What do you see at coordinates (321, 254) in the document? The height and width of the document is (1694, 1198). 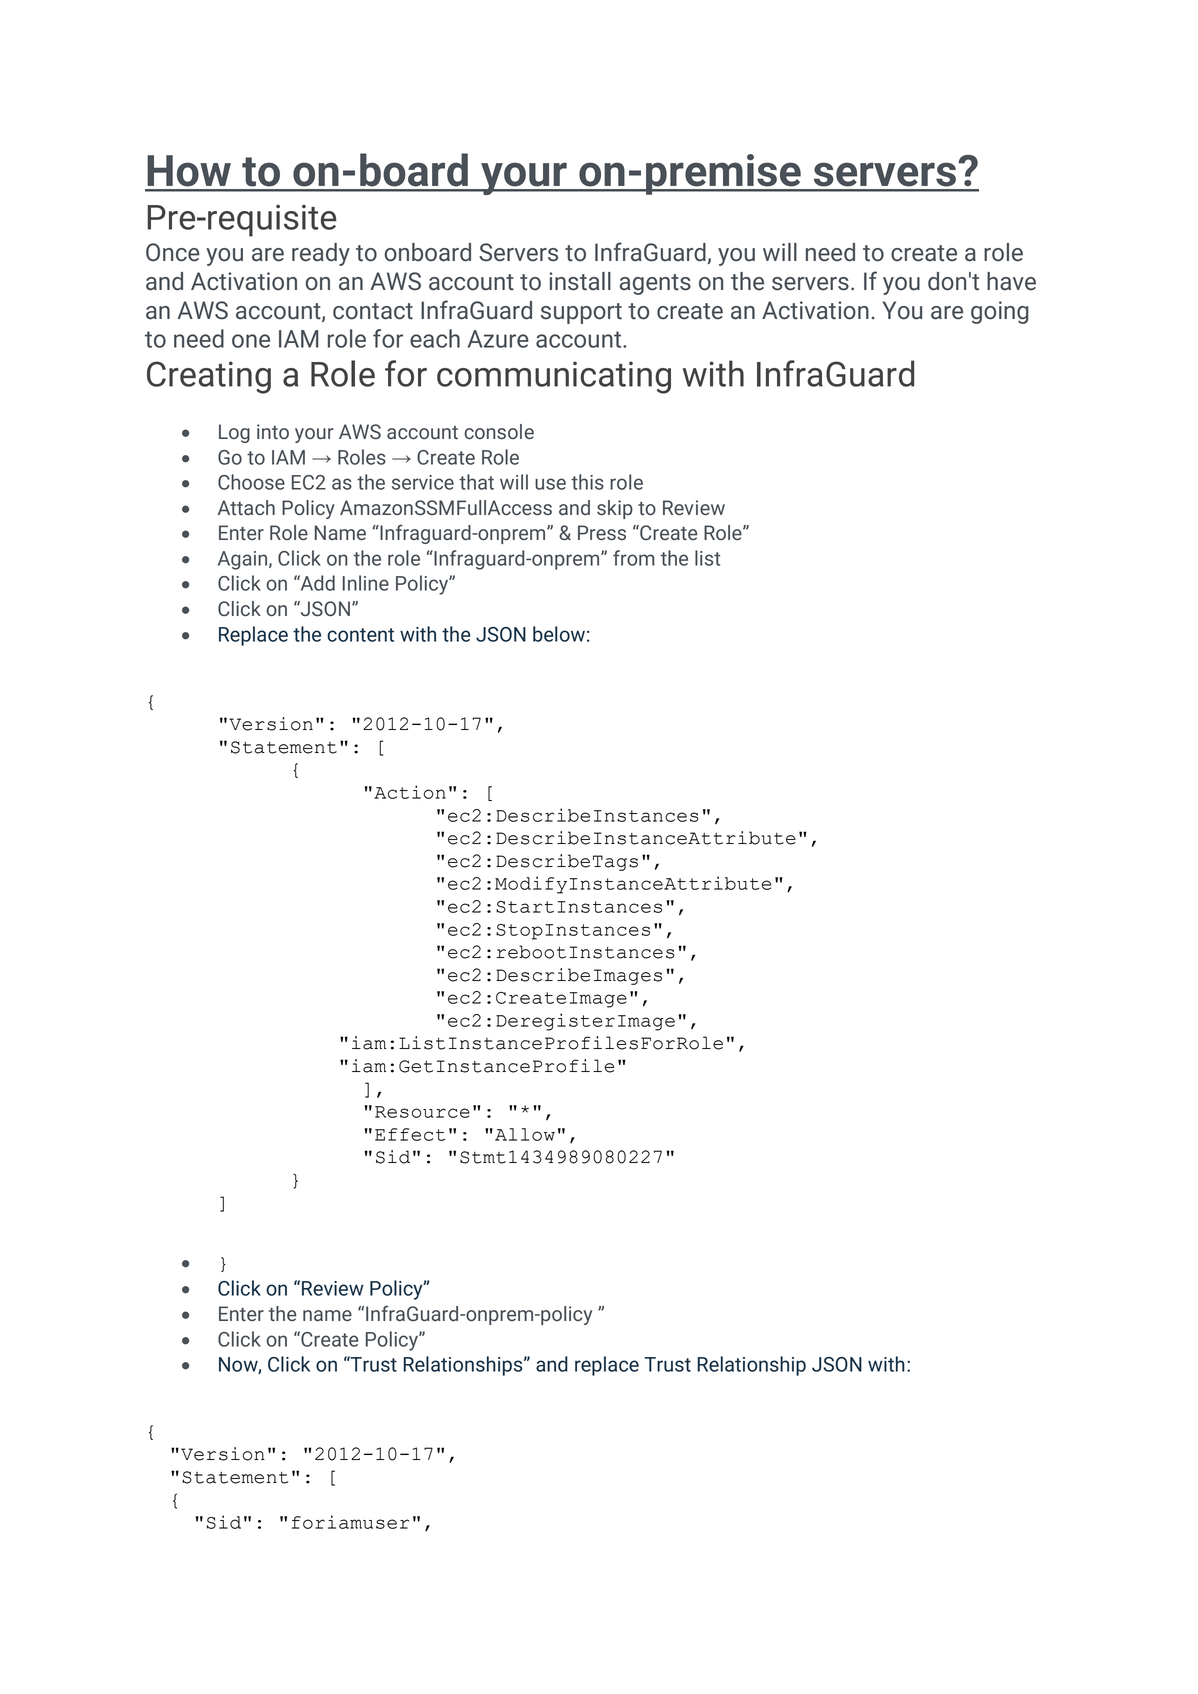 I see `ready` at bounding box center [321, 254].
